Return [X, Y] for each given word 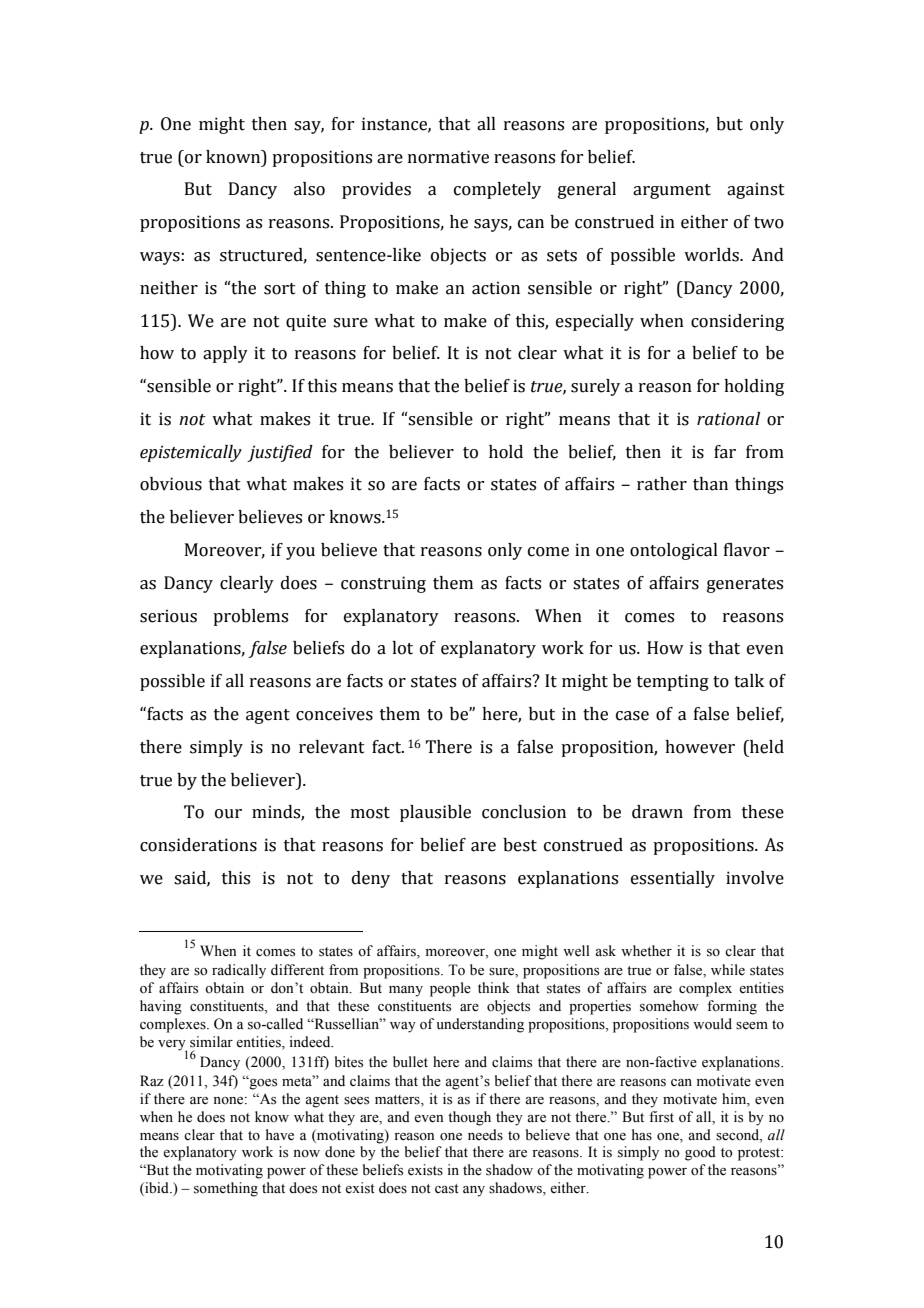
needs [485, 1135]
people [450, 989]
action [496, 288]
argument [672, 191]
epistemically [191, 453]
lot [402, 648]
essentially [673, 879]
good [700, 1153]
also [309, 189]
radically [239, 971]
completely [497, 190]
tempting [673, 682]
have [280, 1135]
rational [728, 419]
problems [250, 617]
